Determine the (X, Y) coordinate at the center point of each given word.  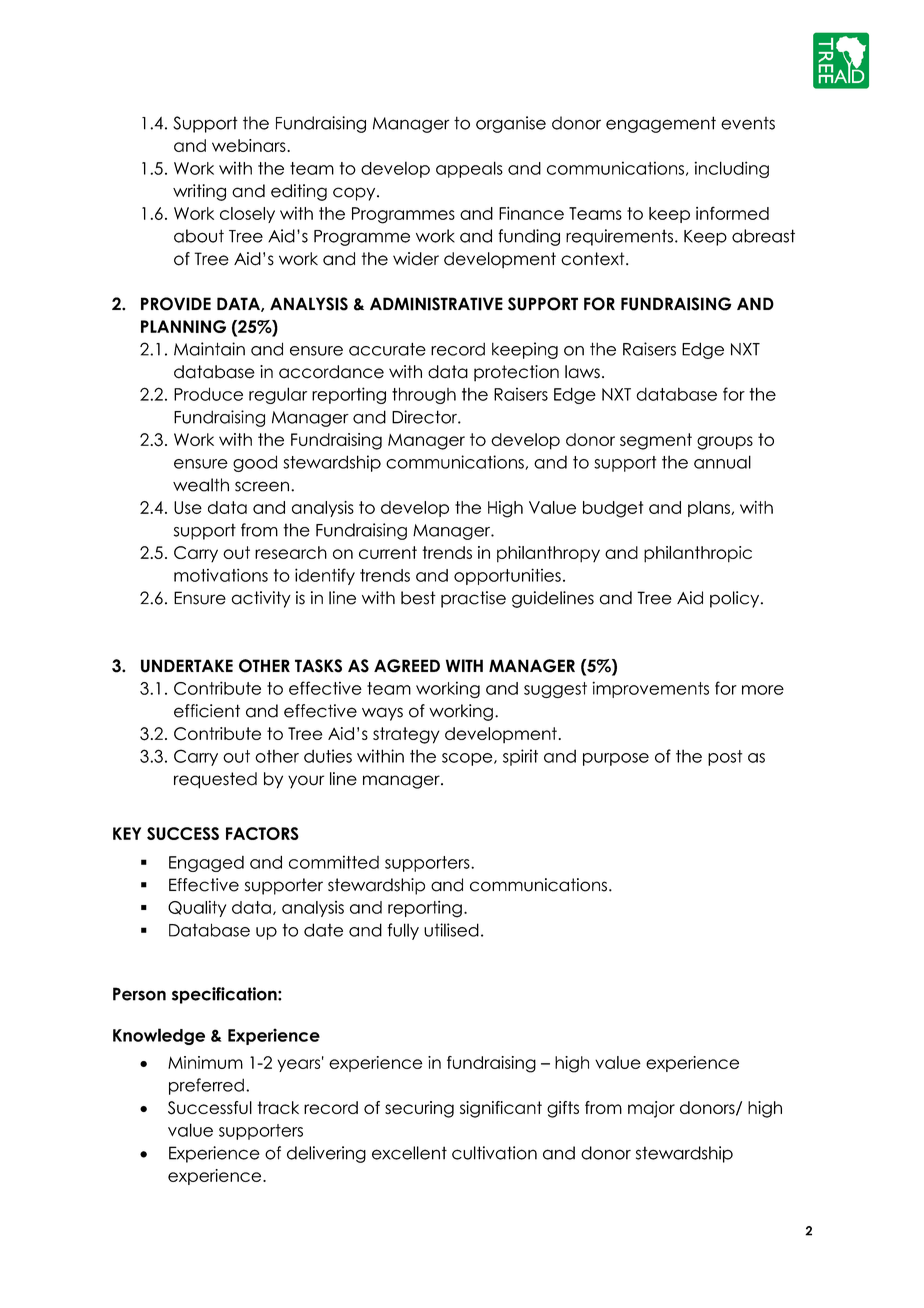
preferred (206, 1086)
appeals (469, 169)
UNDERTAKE (187, 666)
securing (419, 1109)
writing (199, 192)
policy (736, 599)
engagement (661, 124)
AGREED (407, 666)
